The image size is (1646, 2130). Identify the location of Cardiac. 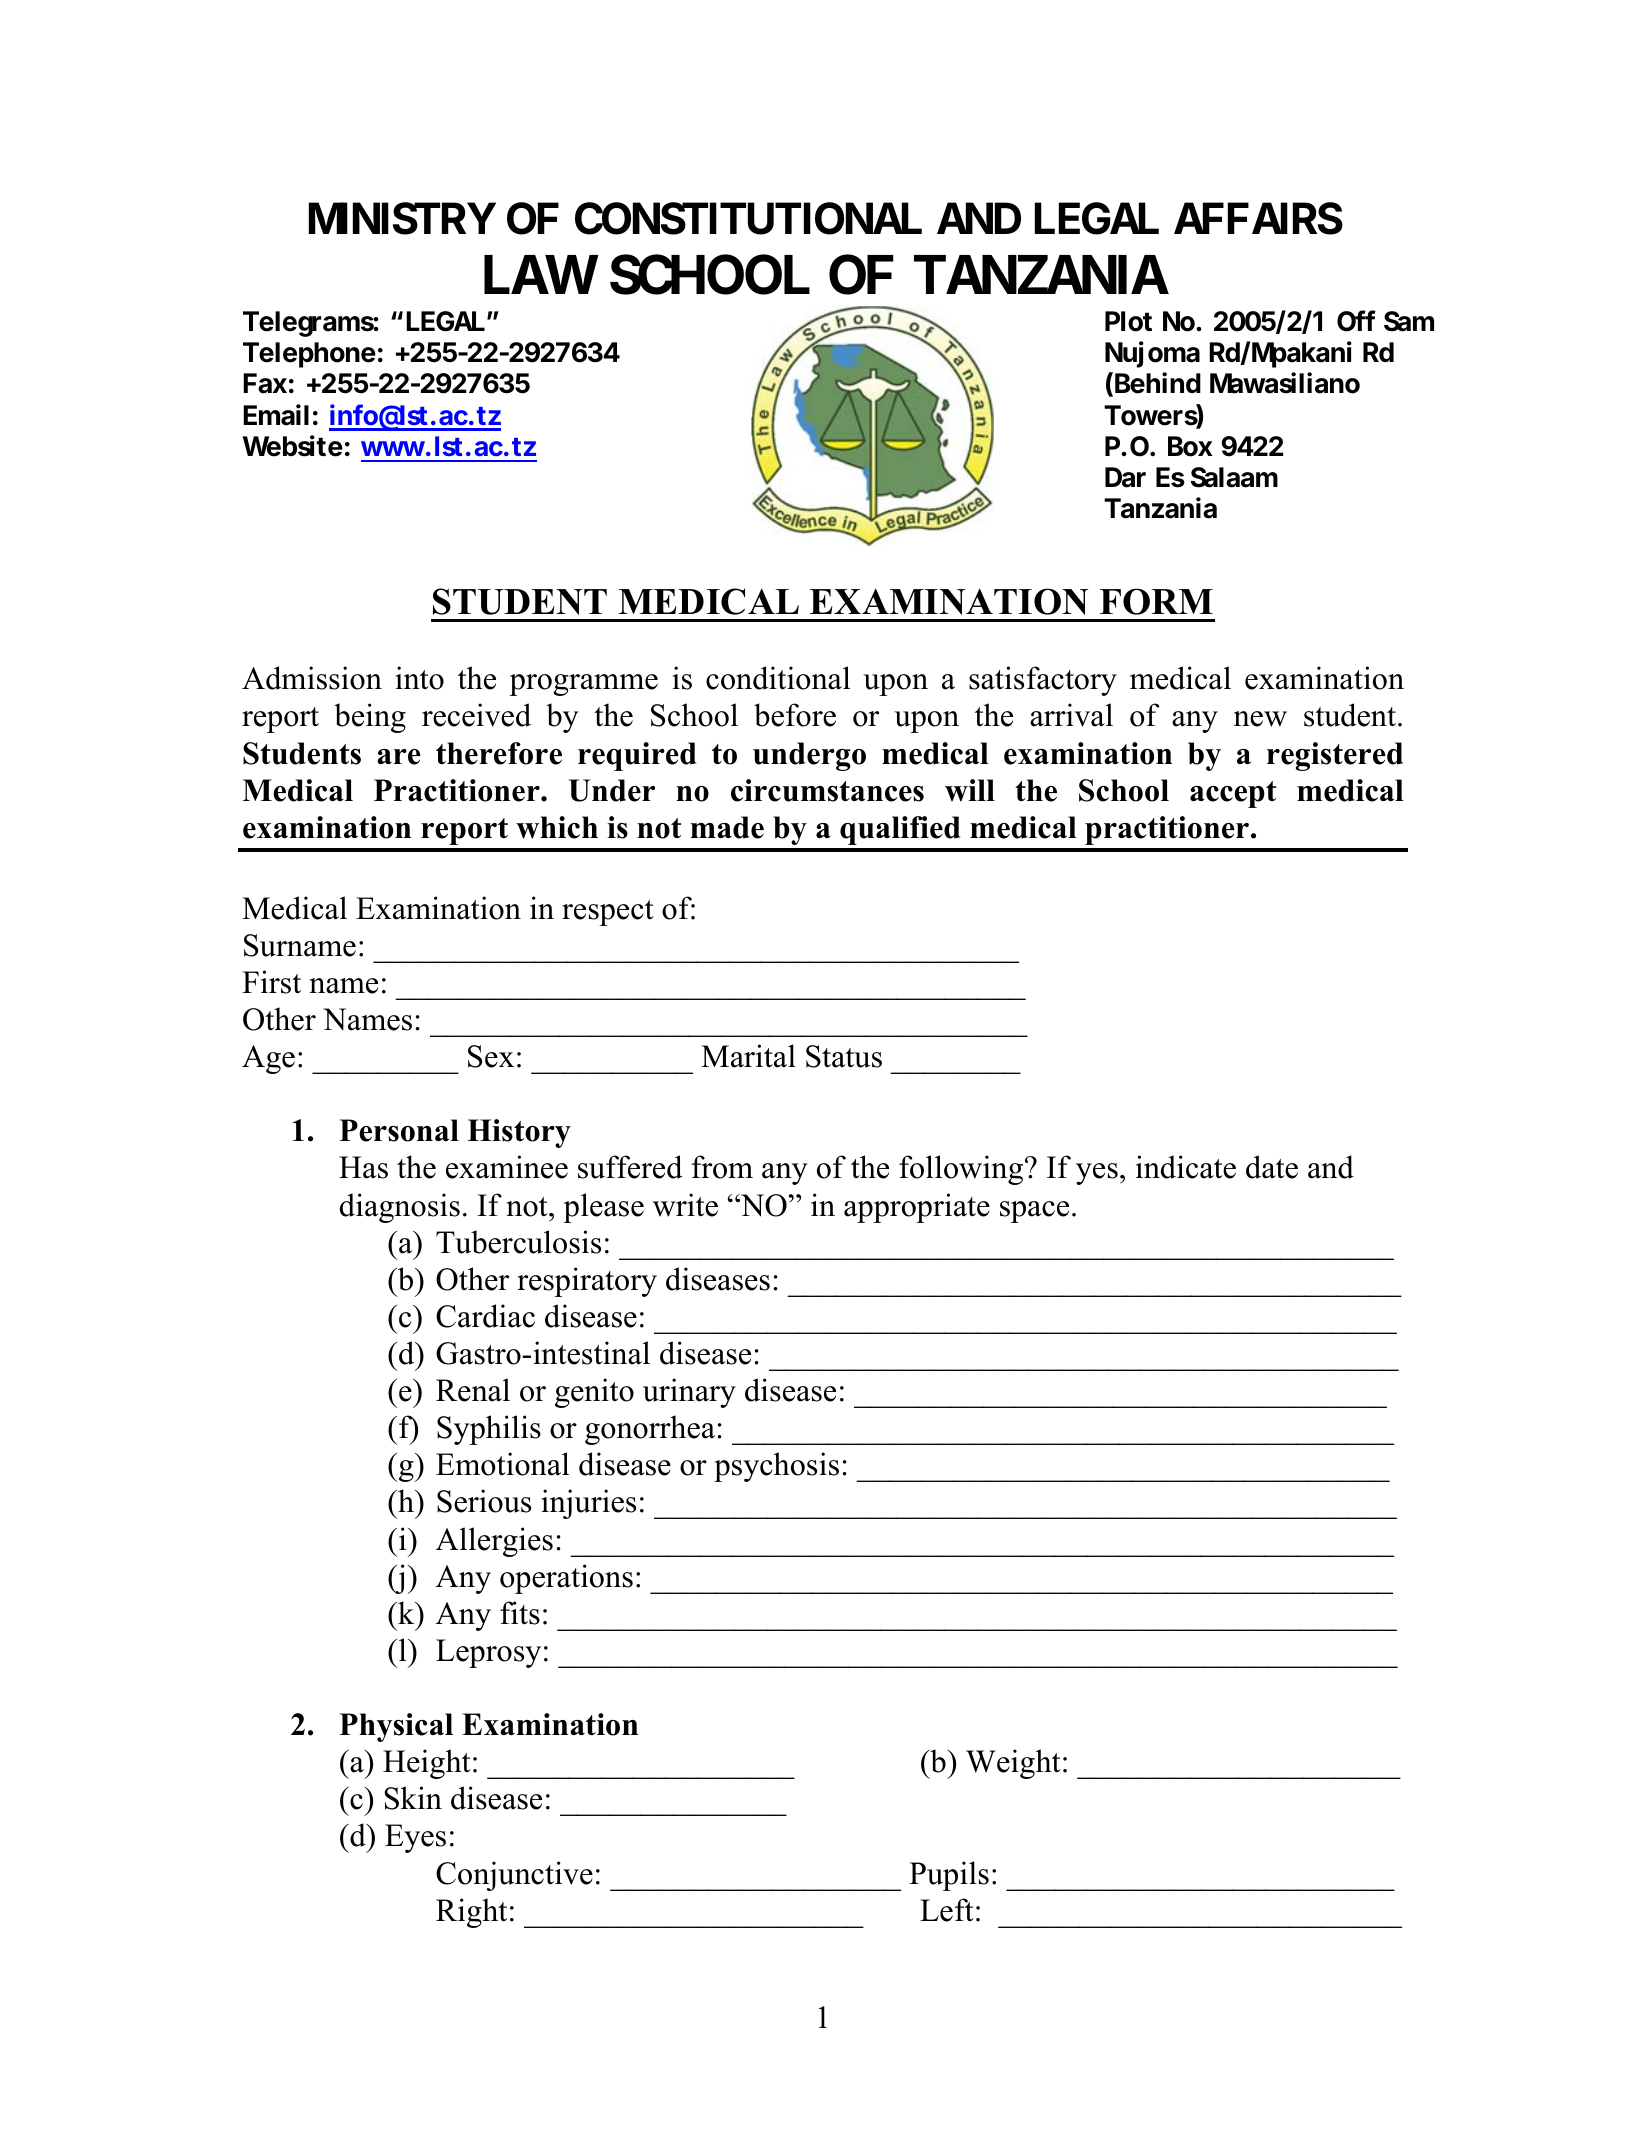
(485, 1316).
